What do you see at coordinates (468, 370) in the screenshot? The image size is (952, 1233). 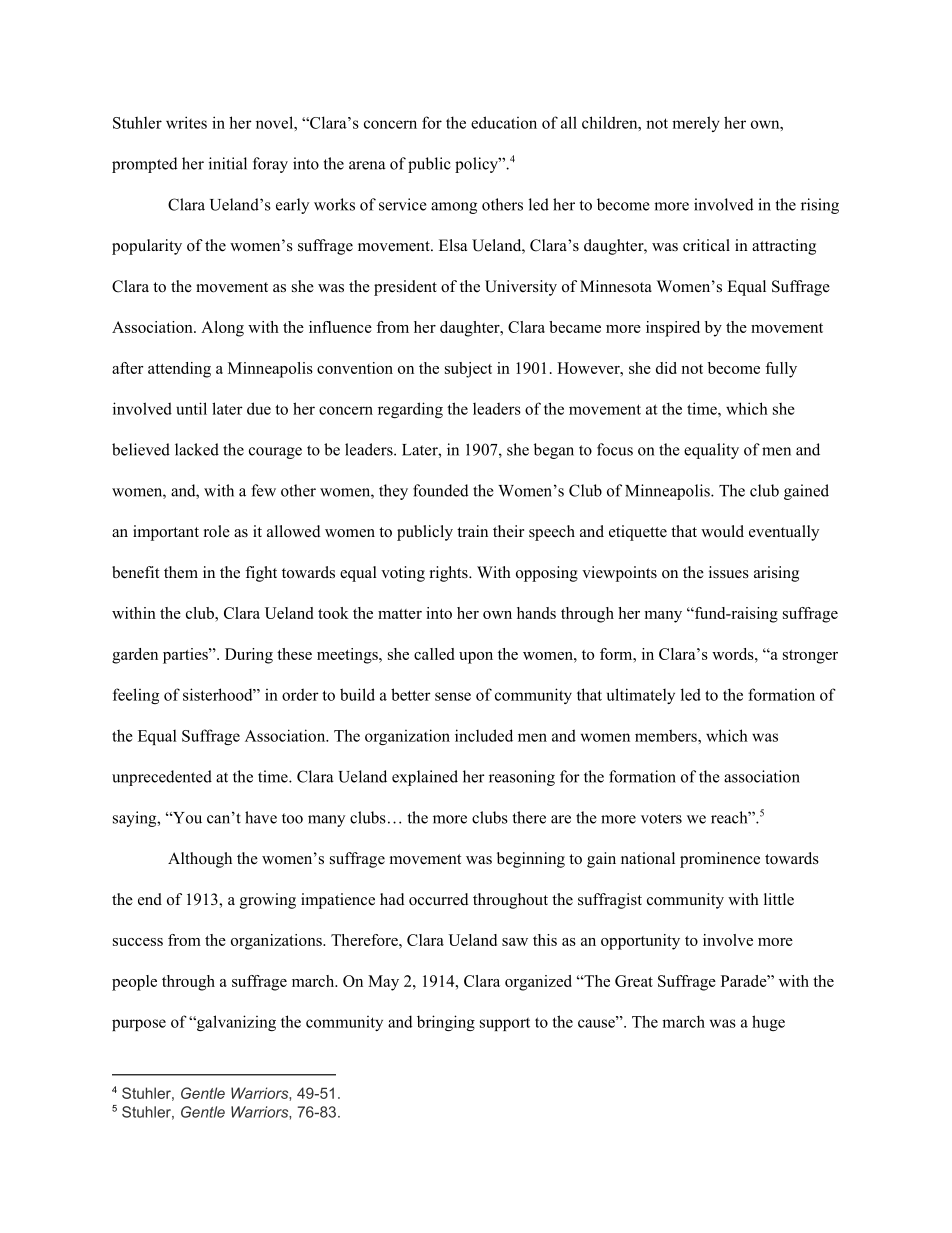 I see `subject` at bounding box center [468, 370].
